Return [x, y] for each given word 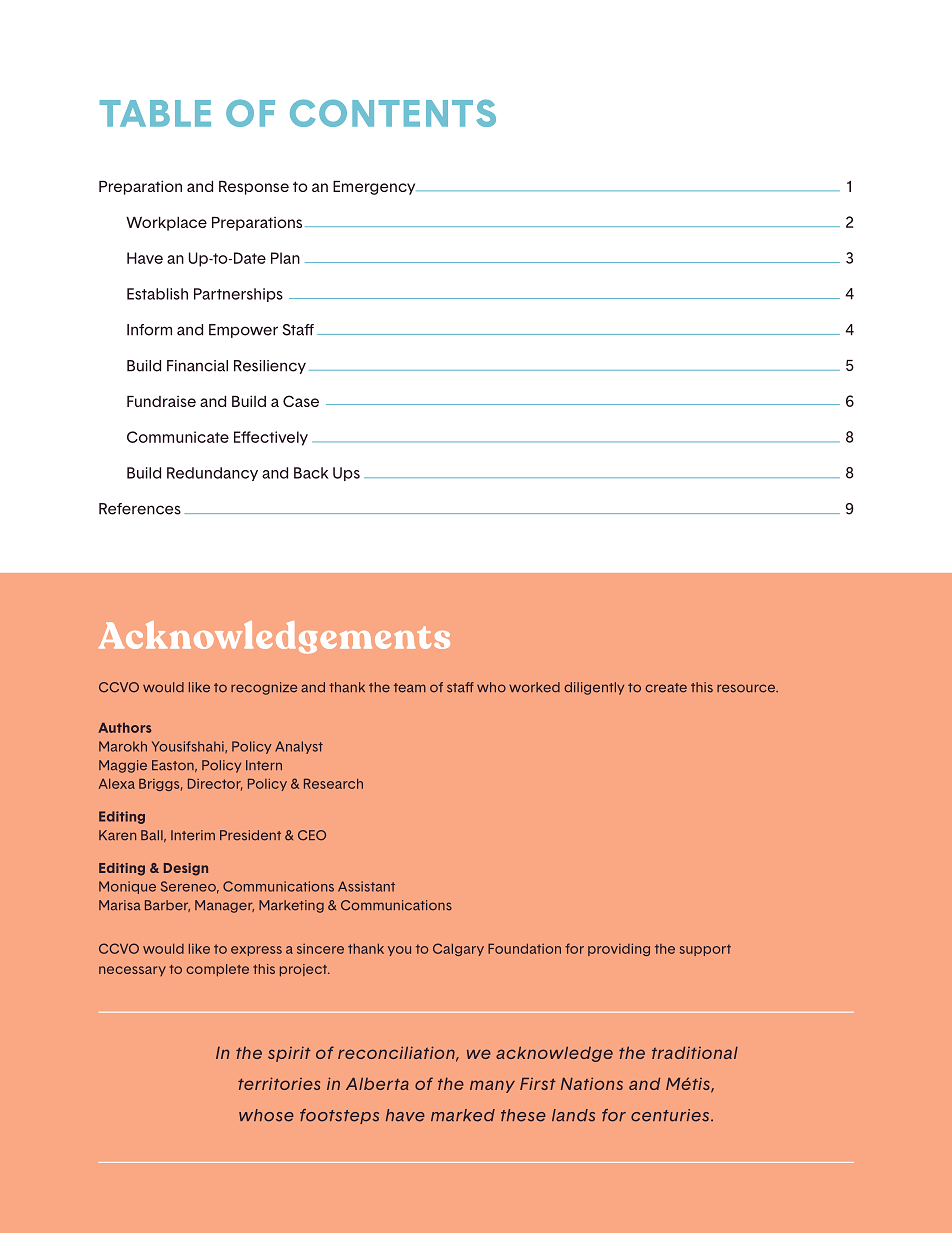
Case [301, 401]
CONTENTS [393, 113]
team [410, 688]
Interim [193, 835]
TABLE [155, 113]
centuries [671, 1115]
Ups [346, 474]
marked [463, 1115]
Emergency [375, 188]
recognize [264, 688]
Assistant [366, 886]
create [666, 688]
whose [266, 1115]
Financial [197, 366]
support [705, 950]
